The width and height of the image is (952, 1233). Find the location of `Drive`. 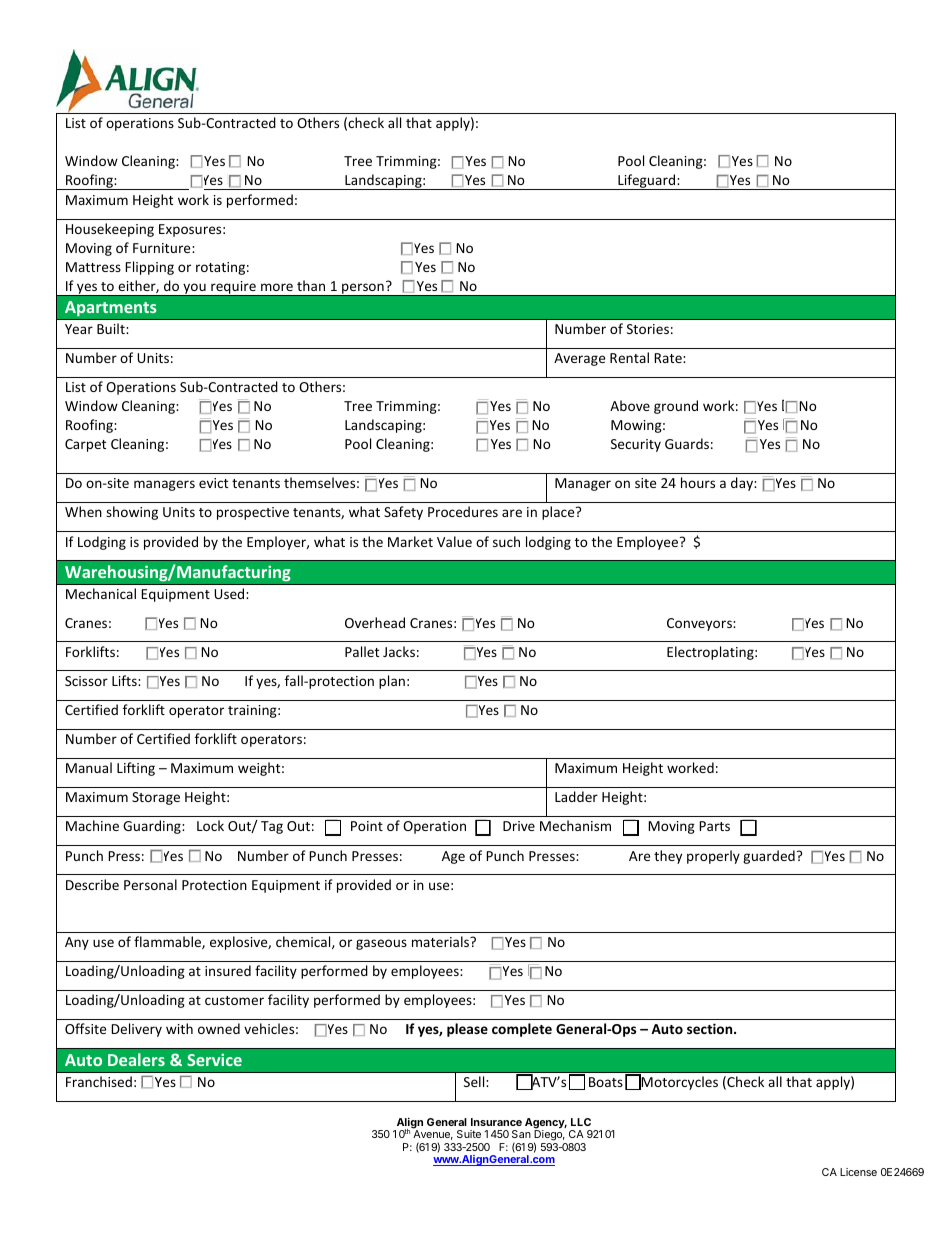

Drive is located at coordinates (519, 826).
